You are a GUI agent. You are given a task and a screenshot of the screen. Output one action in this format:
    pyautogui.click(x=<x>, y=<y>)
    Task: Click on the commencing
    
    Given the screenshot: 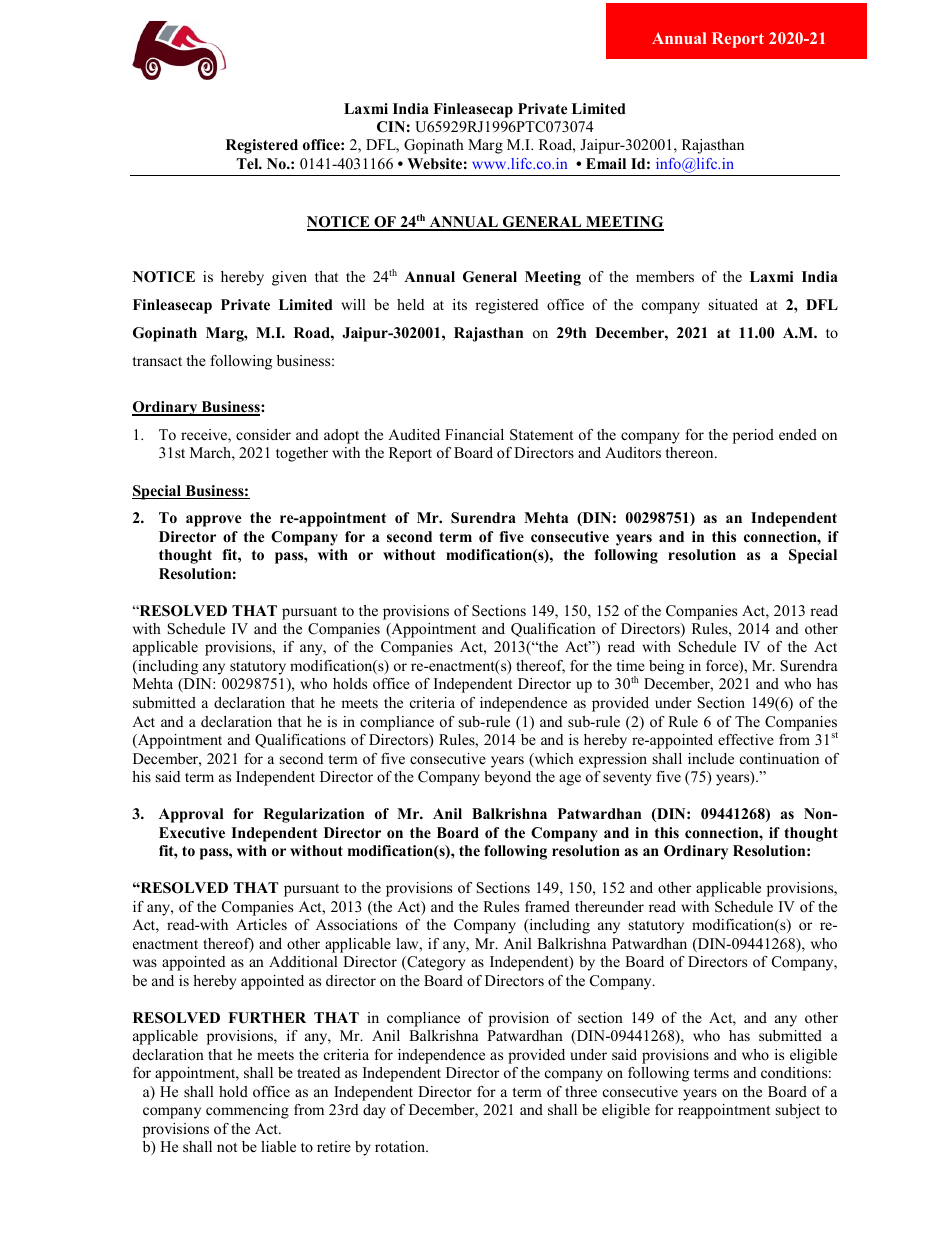 What is the action you would take?
    pyautogui.click(x=247, y=1111)
